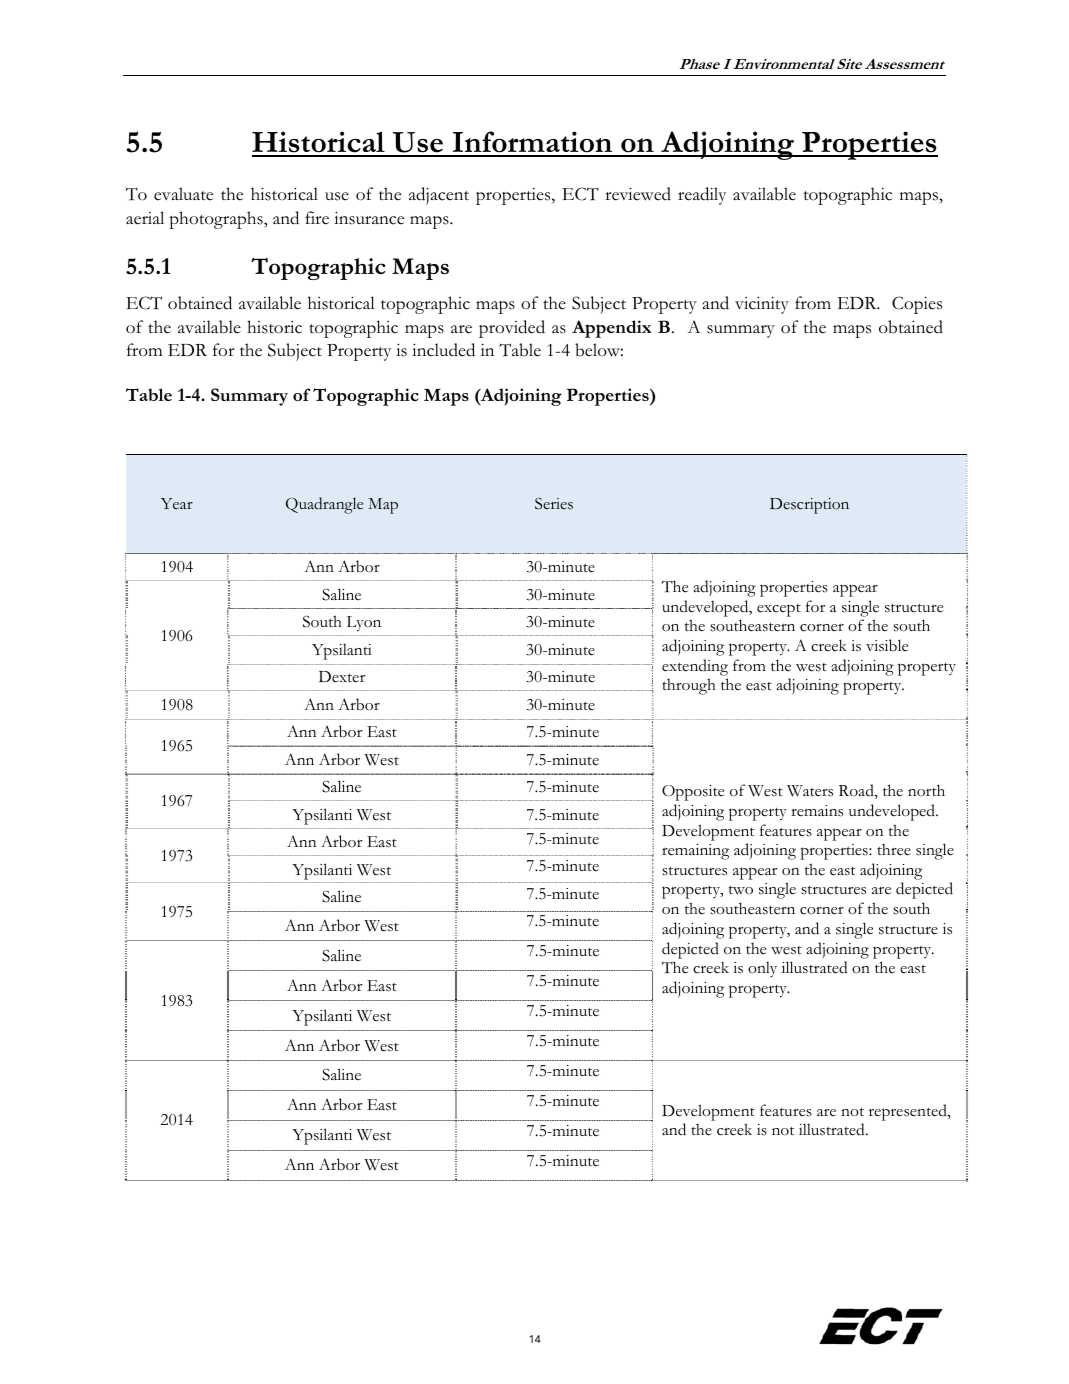  What do you see at coordinates (183, 194) in the image?
I see `evaluate` at bounding box center [183, 194].
